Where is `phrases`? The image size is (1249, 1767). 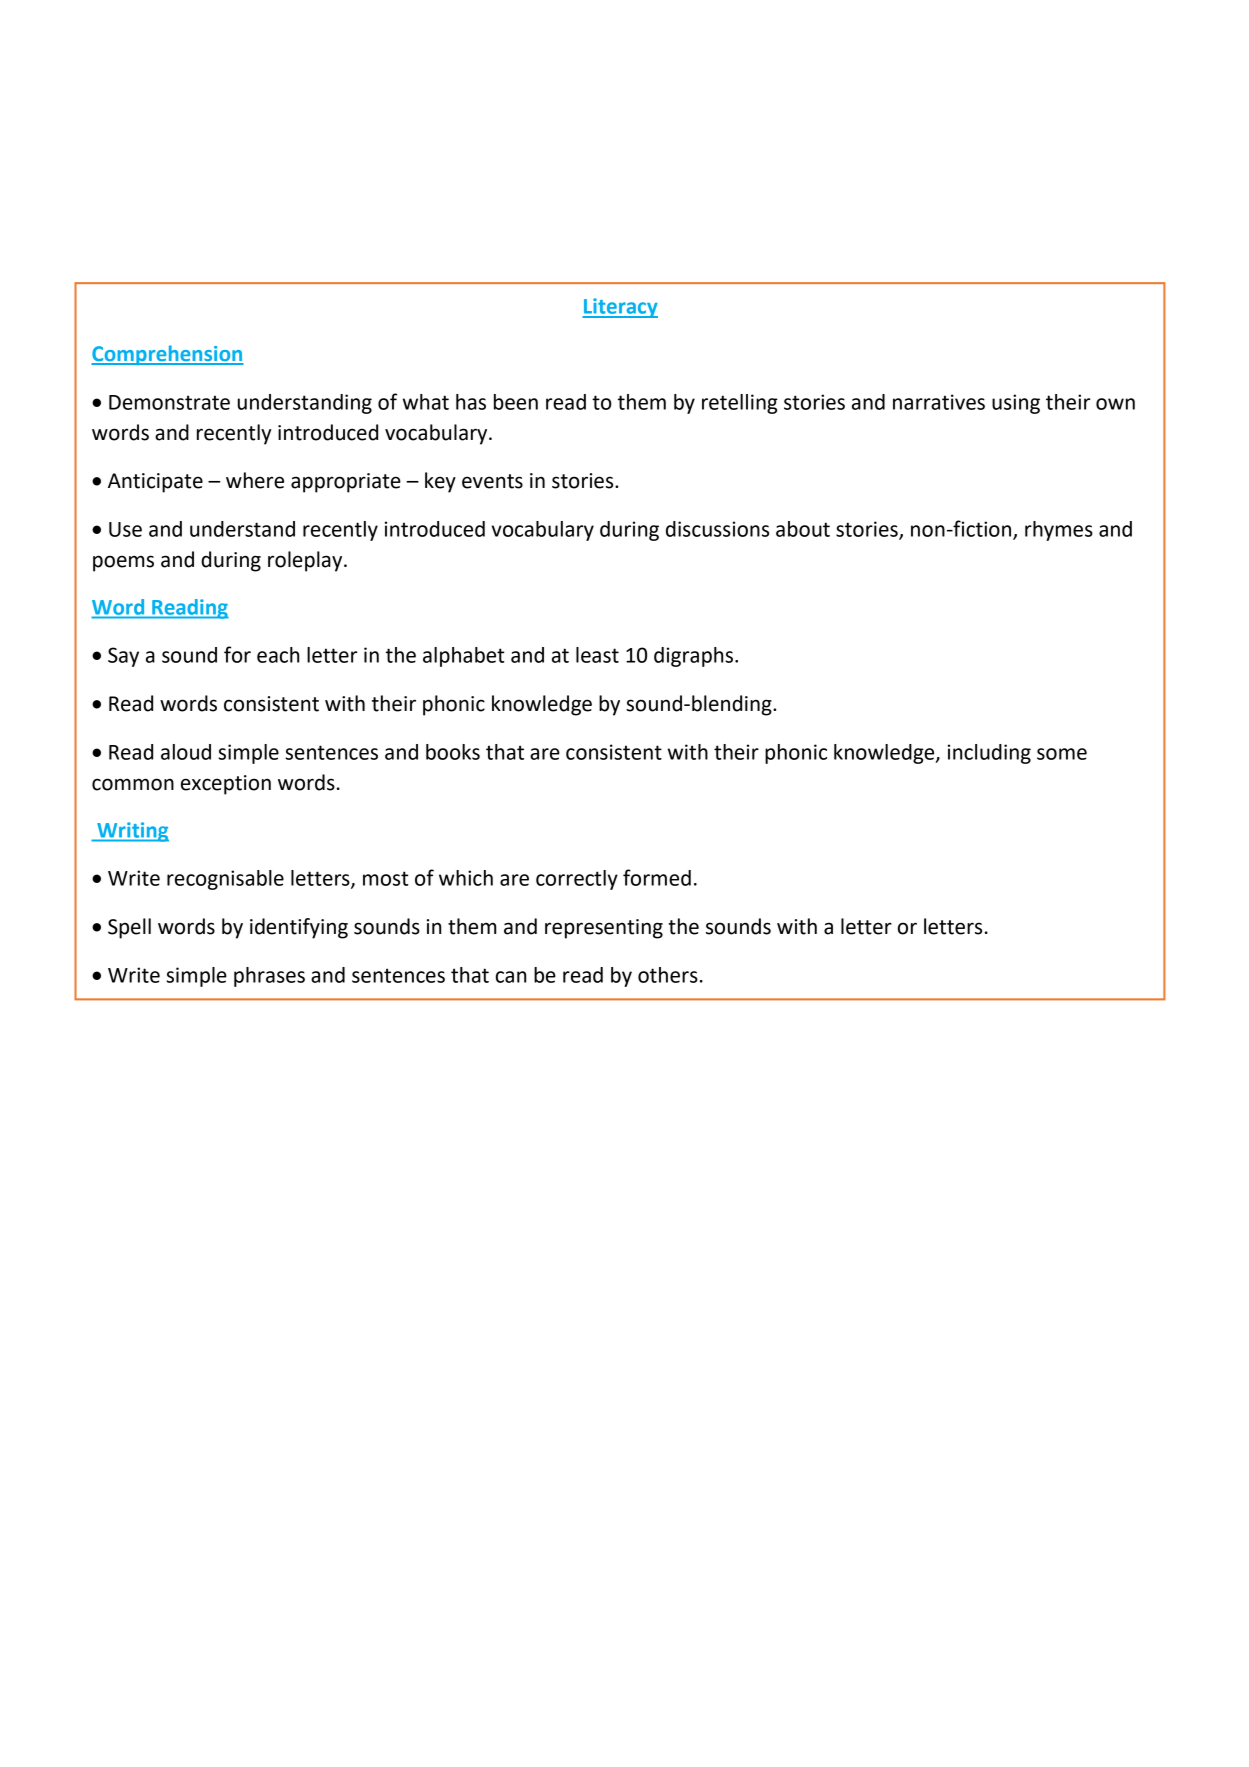 phrases is located at coordinates (269, 977).
